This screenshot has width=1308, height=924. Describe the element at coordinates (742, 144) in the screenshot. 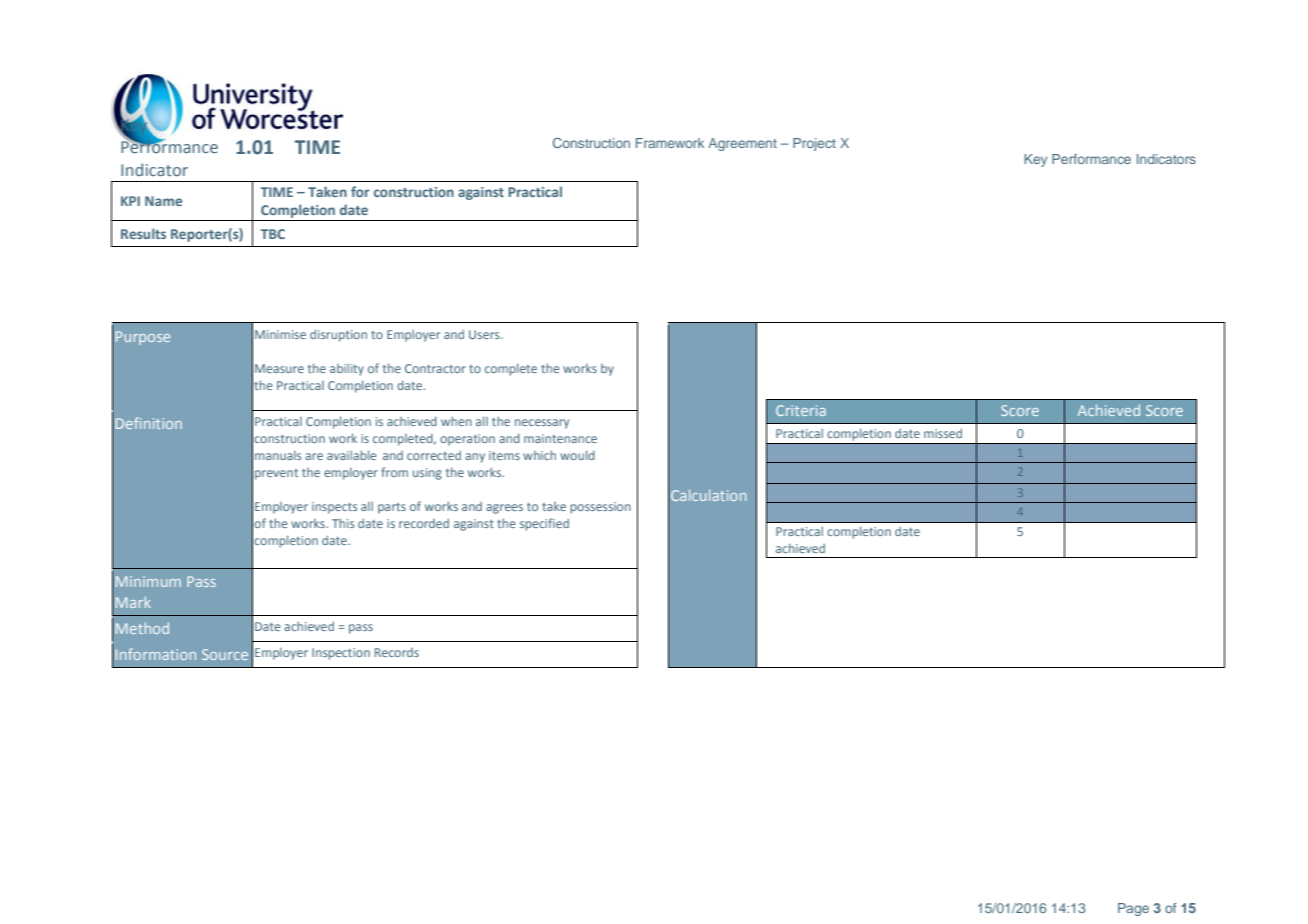

I see `Agreement` at that location.
